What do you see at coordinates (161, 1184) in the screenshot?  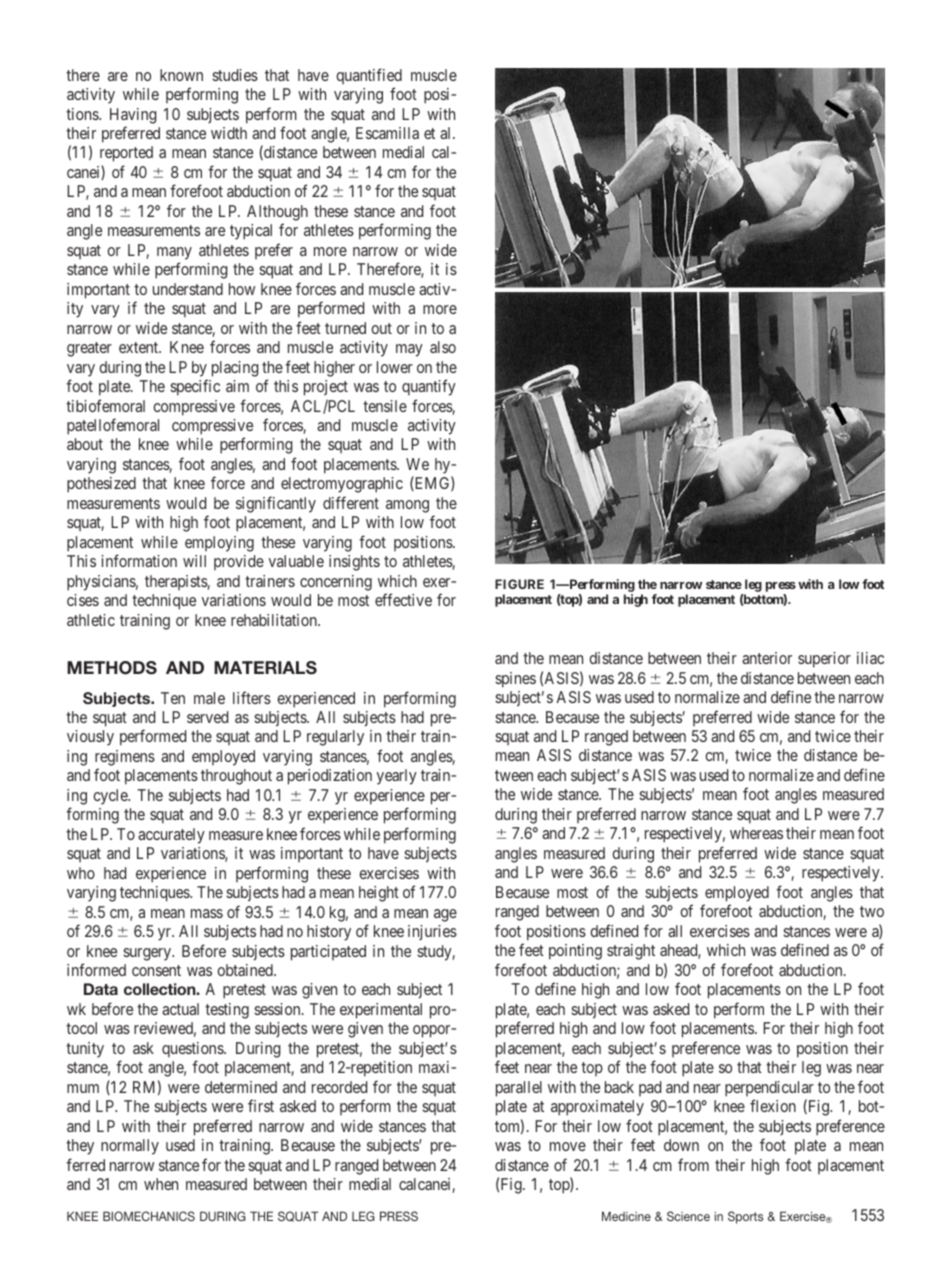 I see `when` at bounding box center [161, 1184].
